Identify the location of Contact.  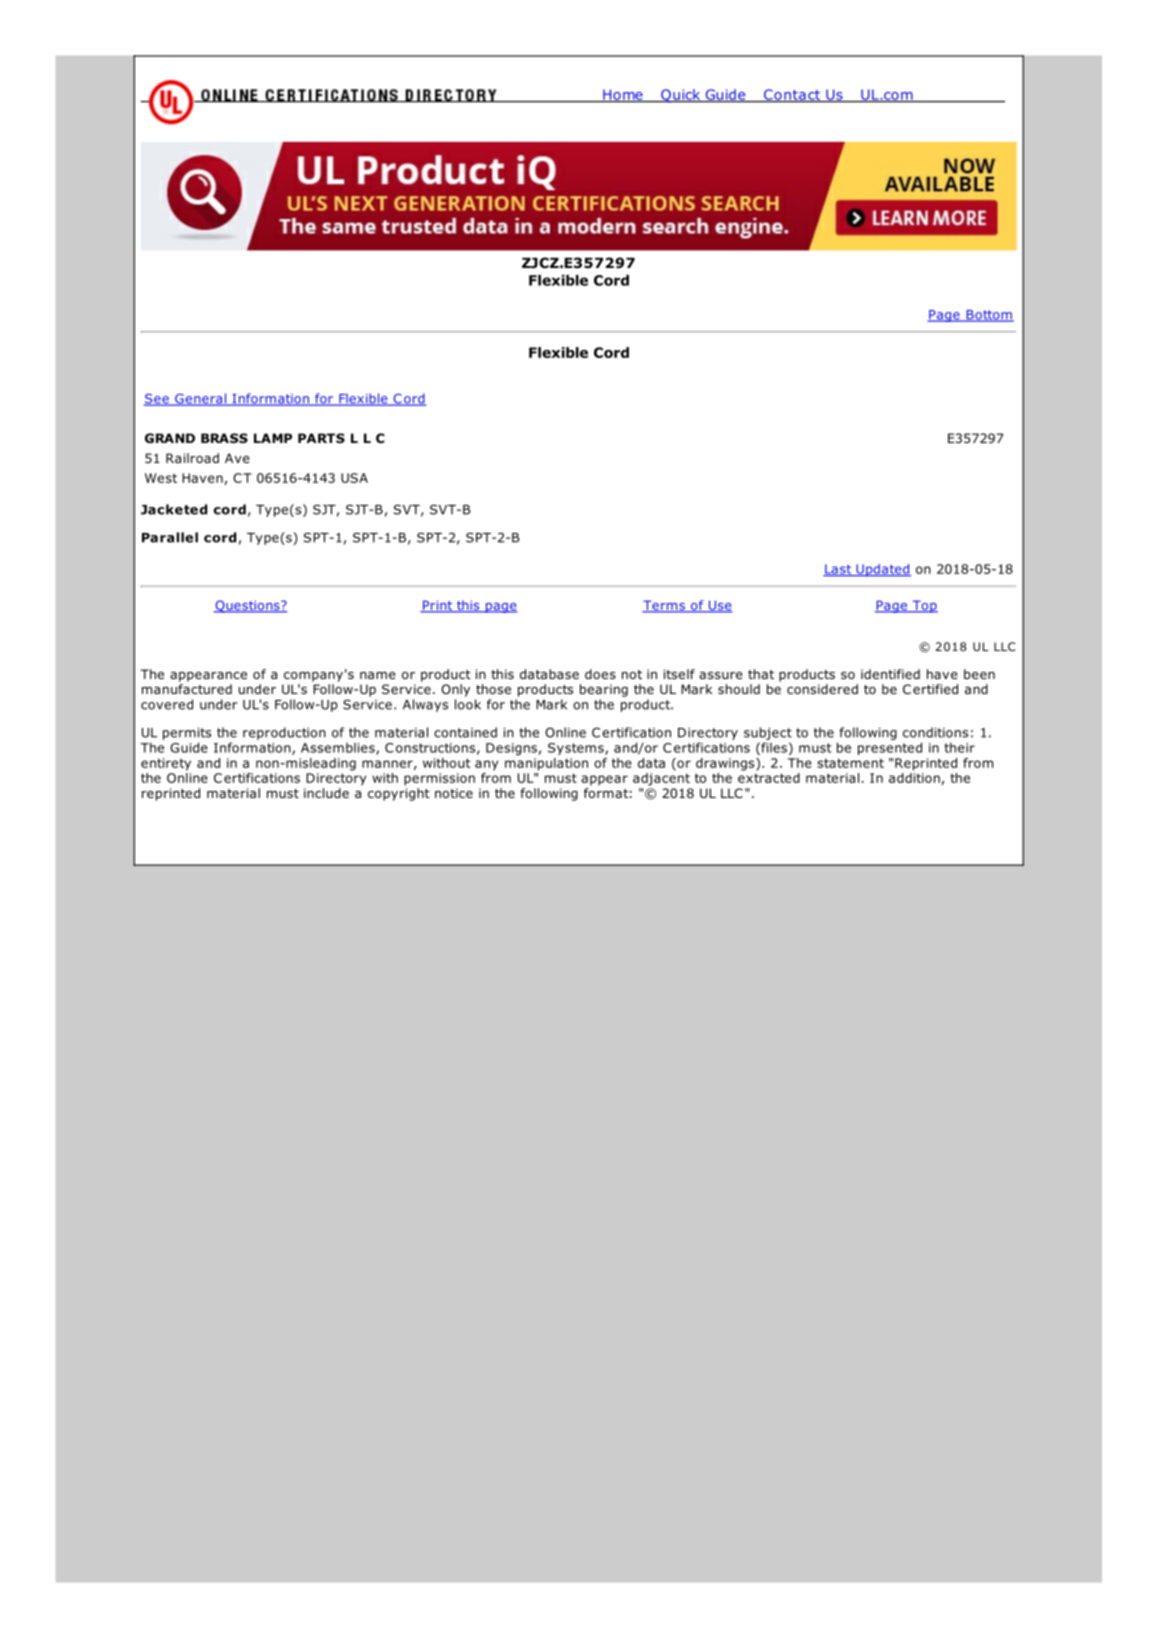
(792, 95).
